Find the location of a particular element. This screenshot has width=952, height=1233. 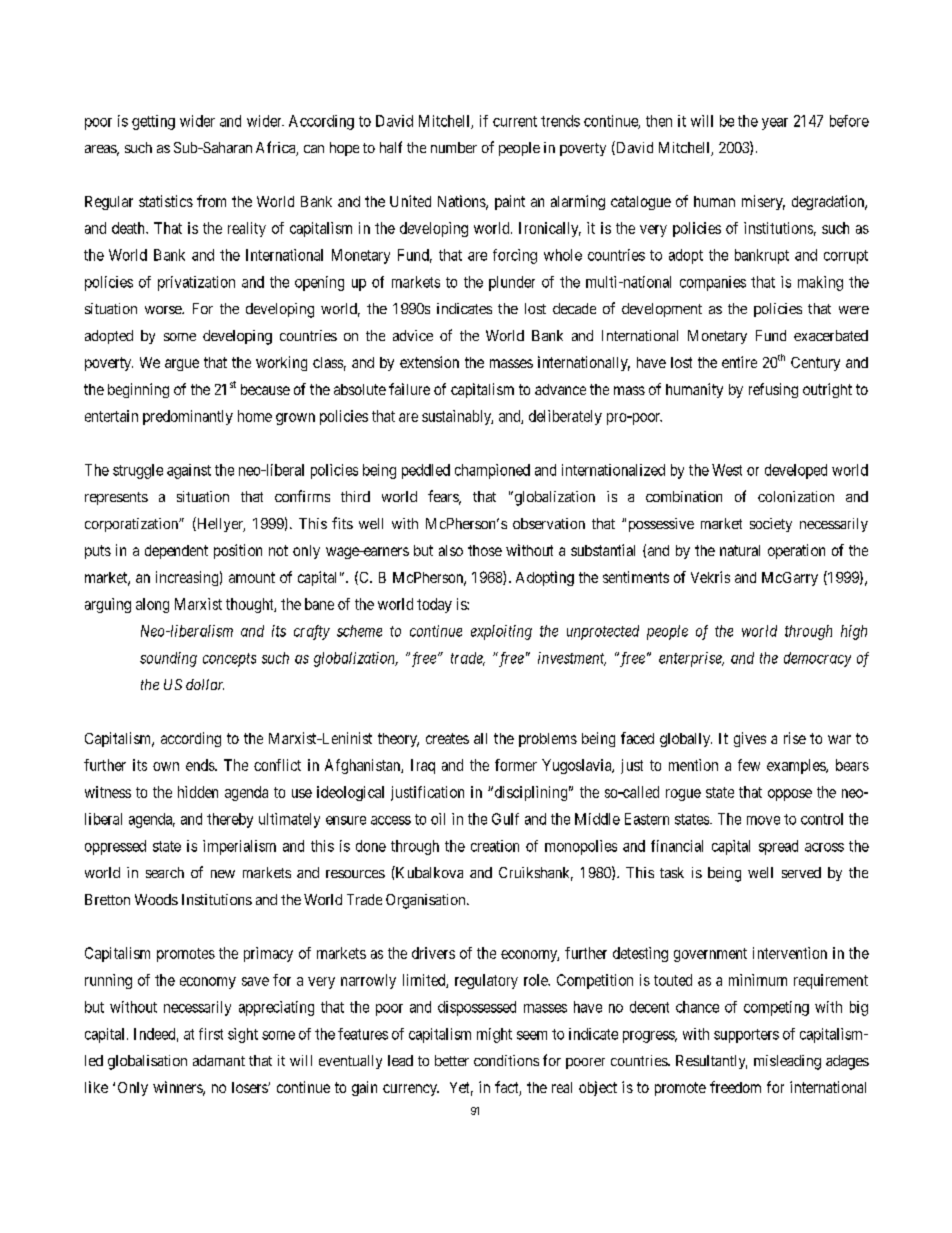

gives is located at coordinates (750, 739).
